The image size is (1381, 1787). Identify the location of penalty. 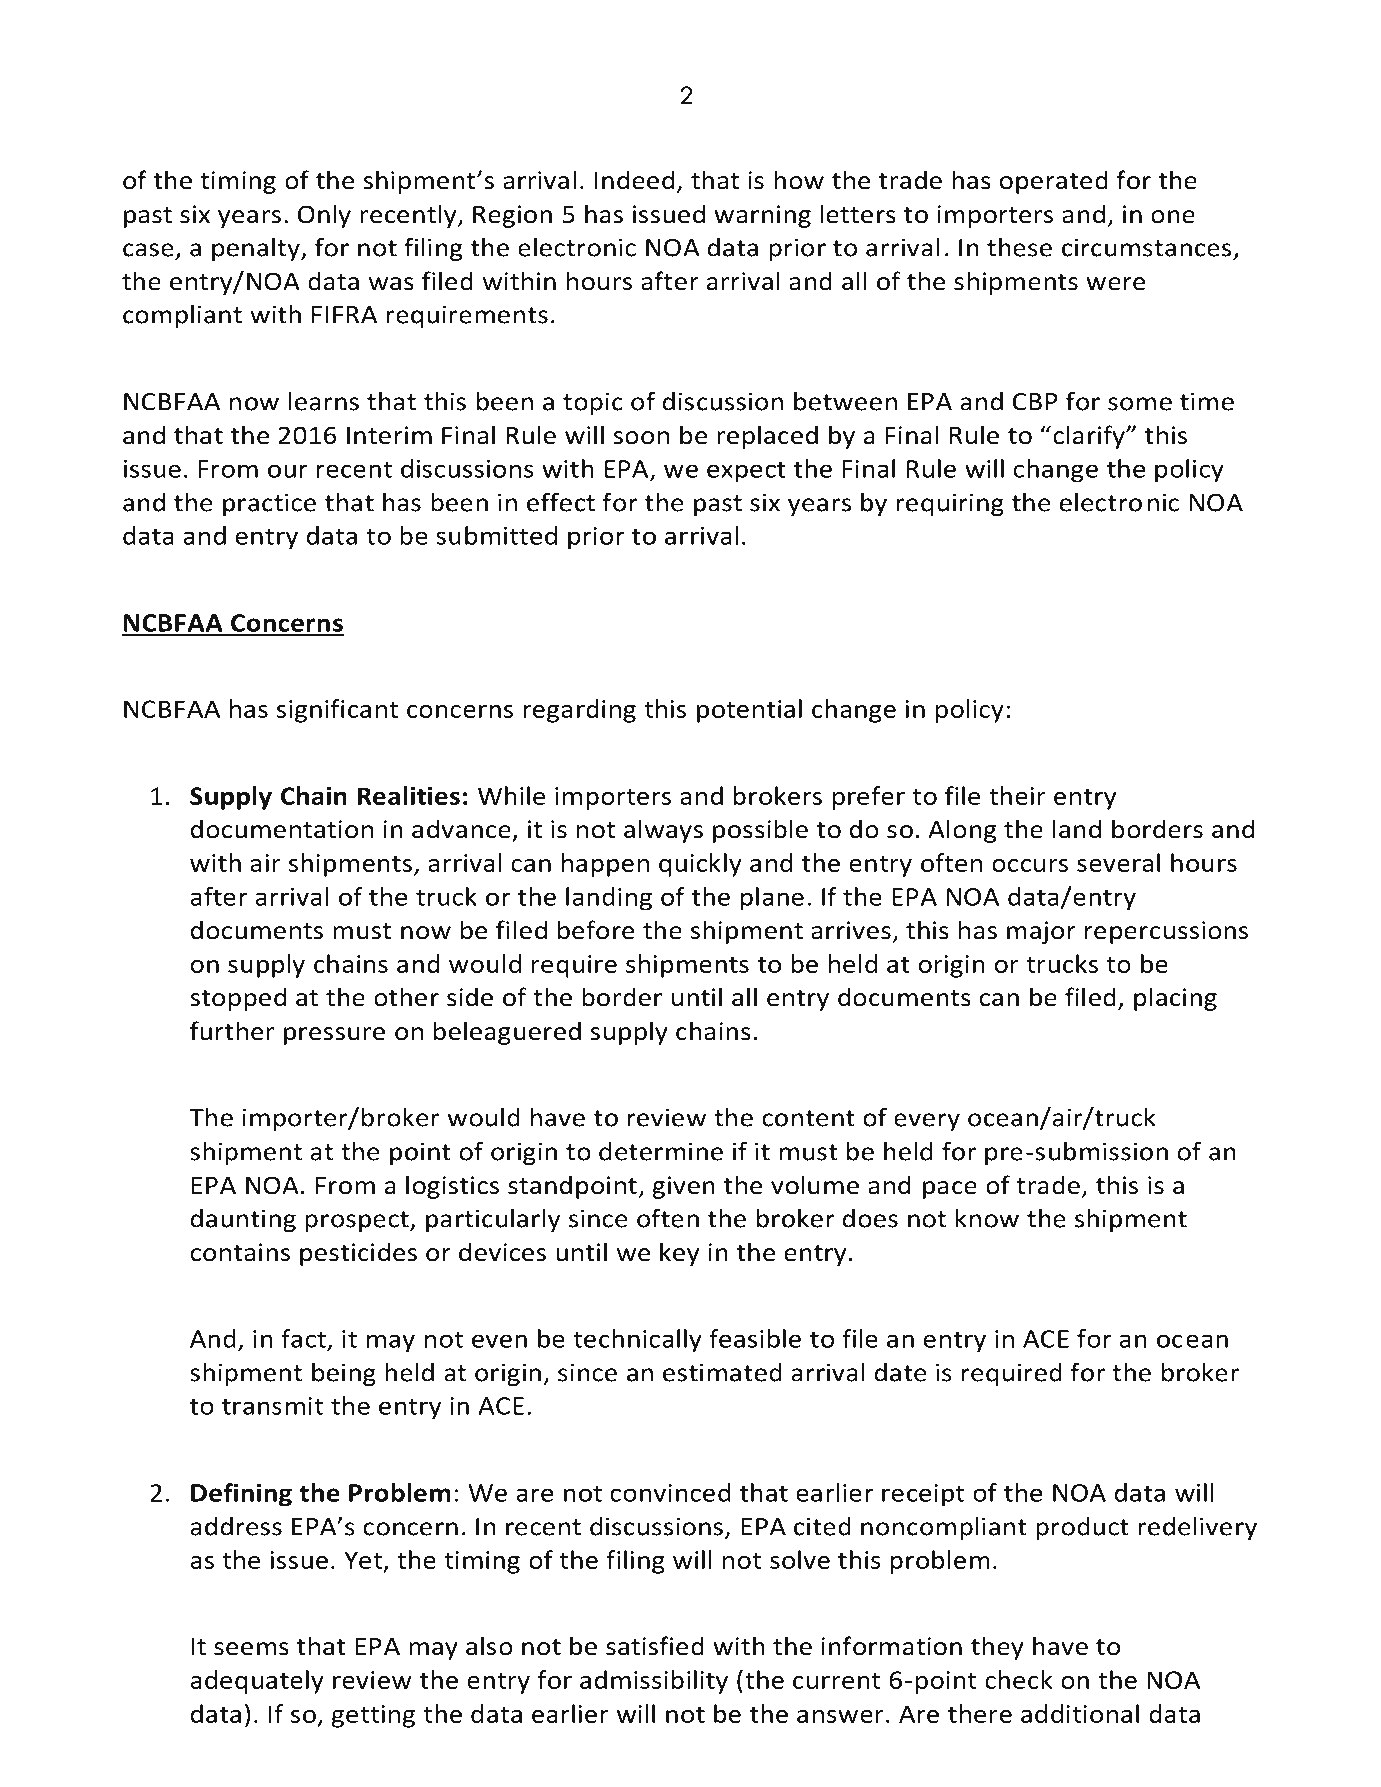
(257, 249).
